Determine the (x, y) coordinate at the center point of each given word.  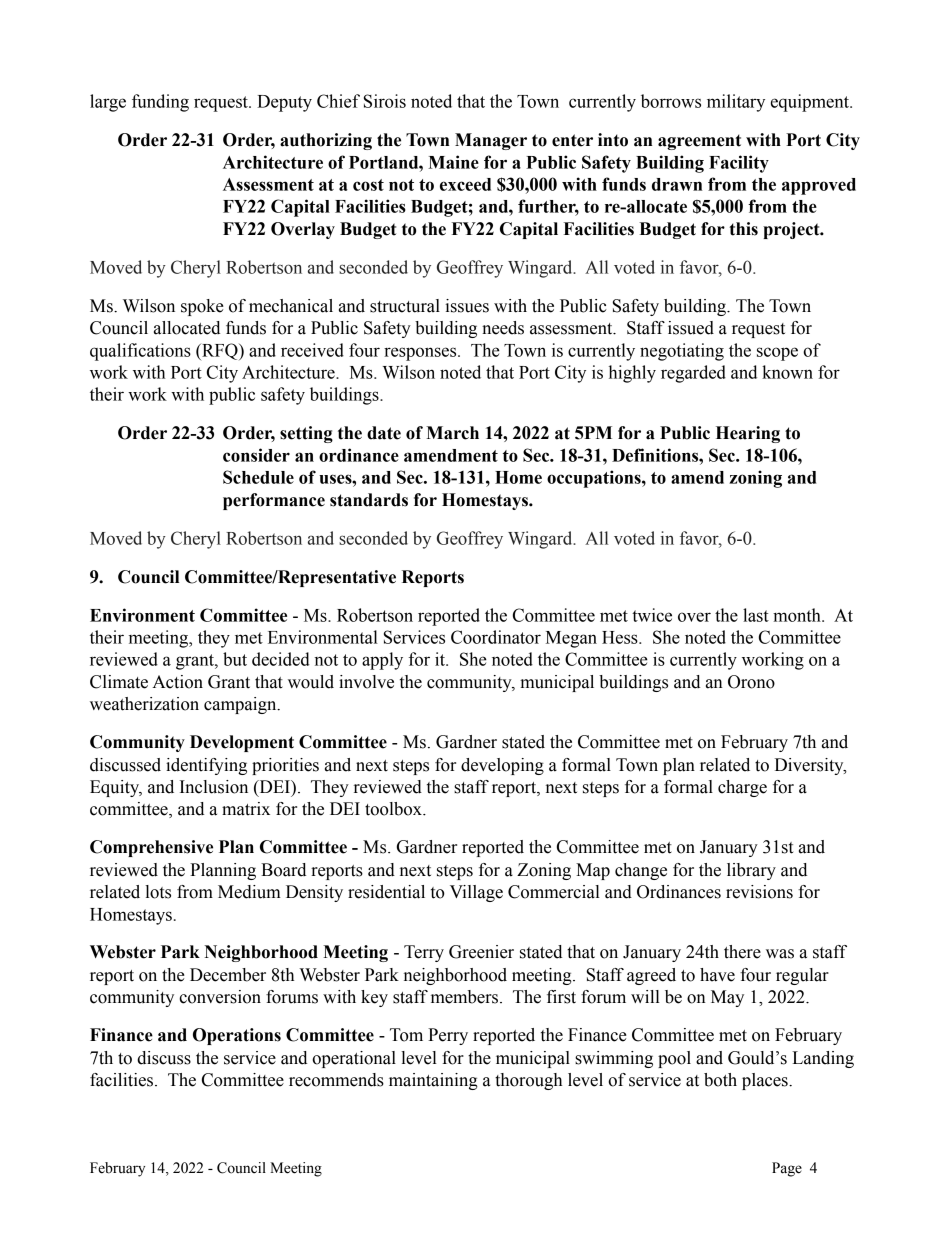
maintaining (433, 1081)
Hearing (748, 434)
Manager (491, 141)
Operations (237, 1036)
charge (742, 788)
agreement (699, 142)
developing (502, 766)
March (452, 433)
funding (160, 103)
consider (256, 455)
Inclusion (214, 787)
